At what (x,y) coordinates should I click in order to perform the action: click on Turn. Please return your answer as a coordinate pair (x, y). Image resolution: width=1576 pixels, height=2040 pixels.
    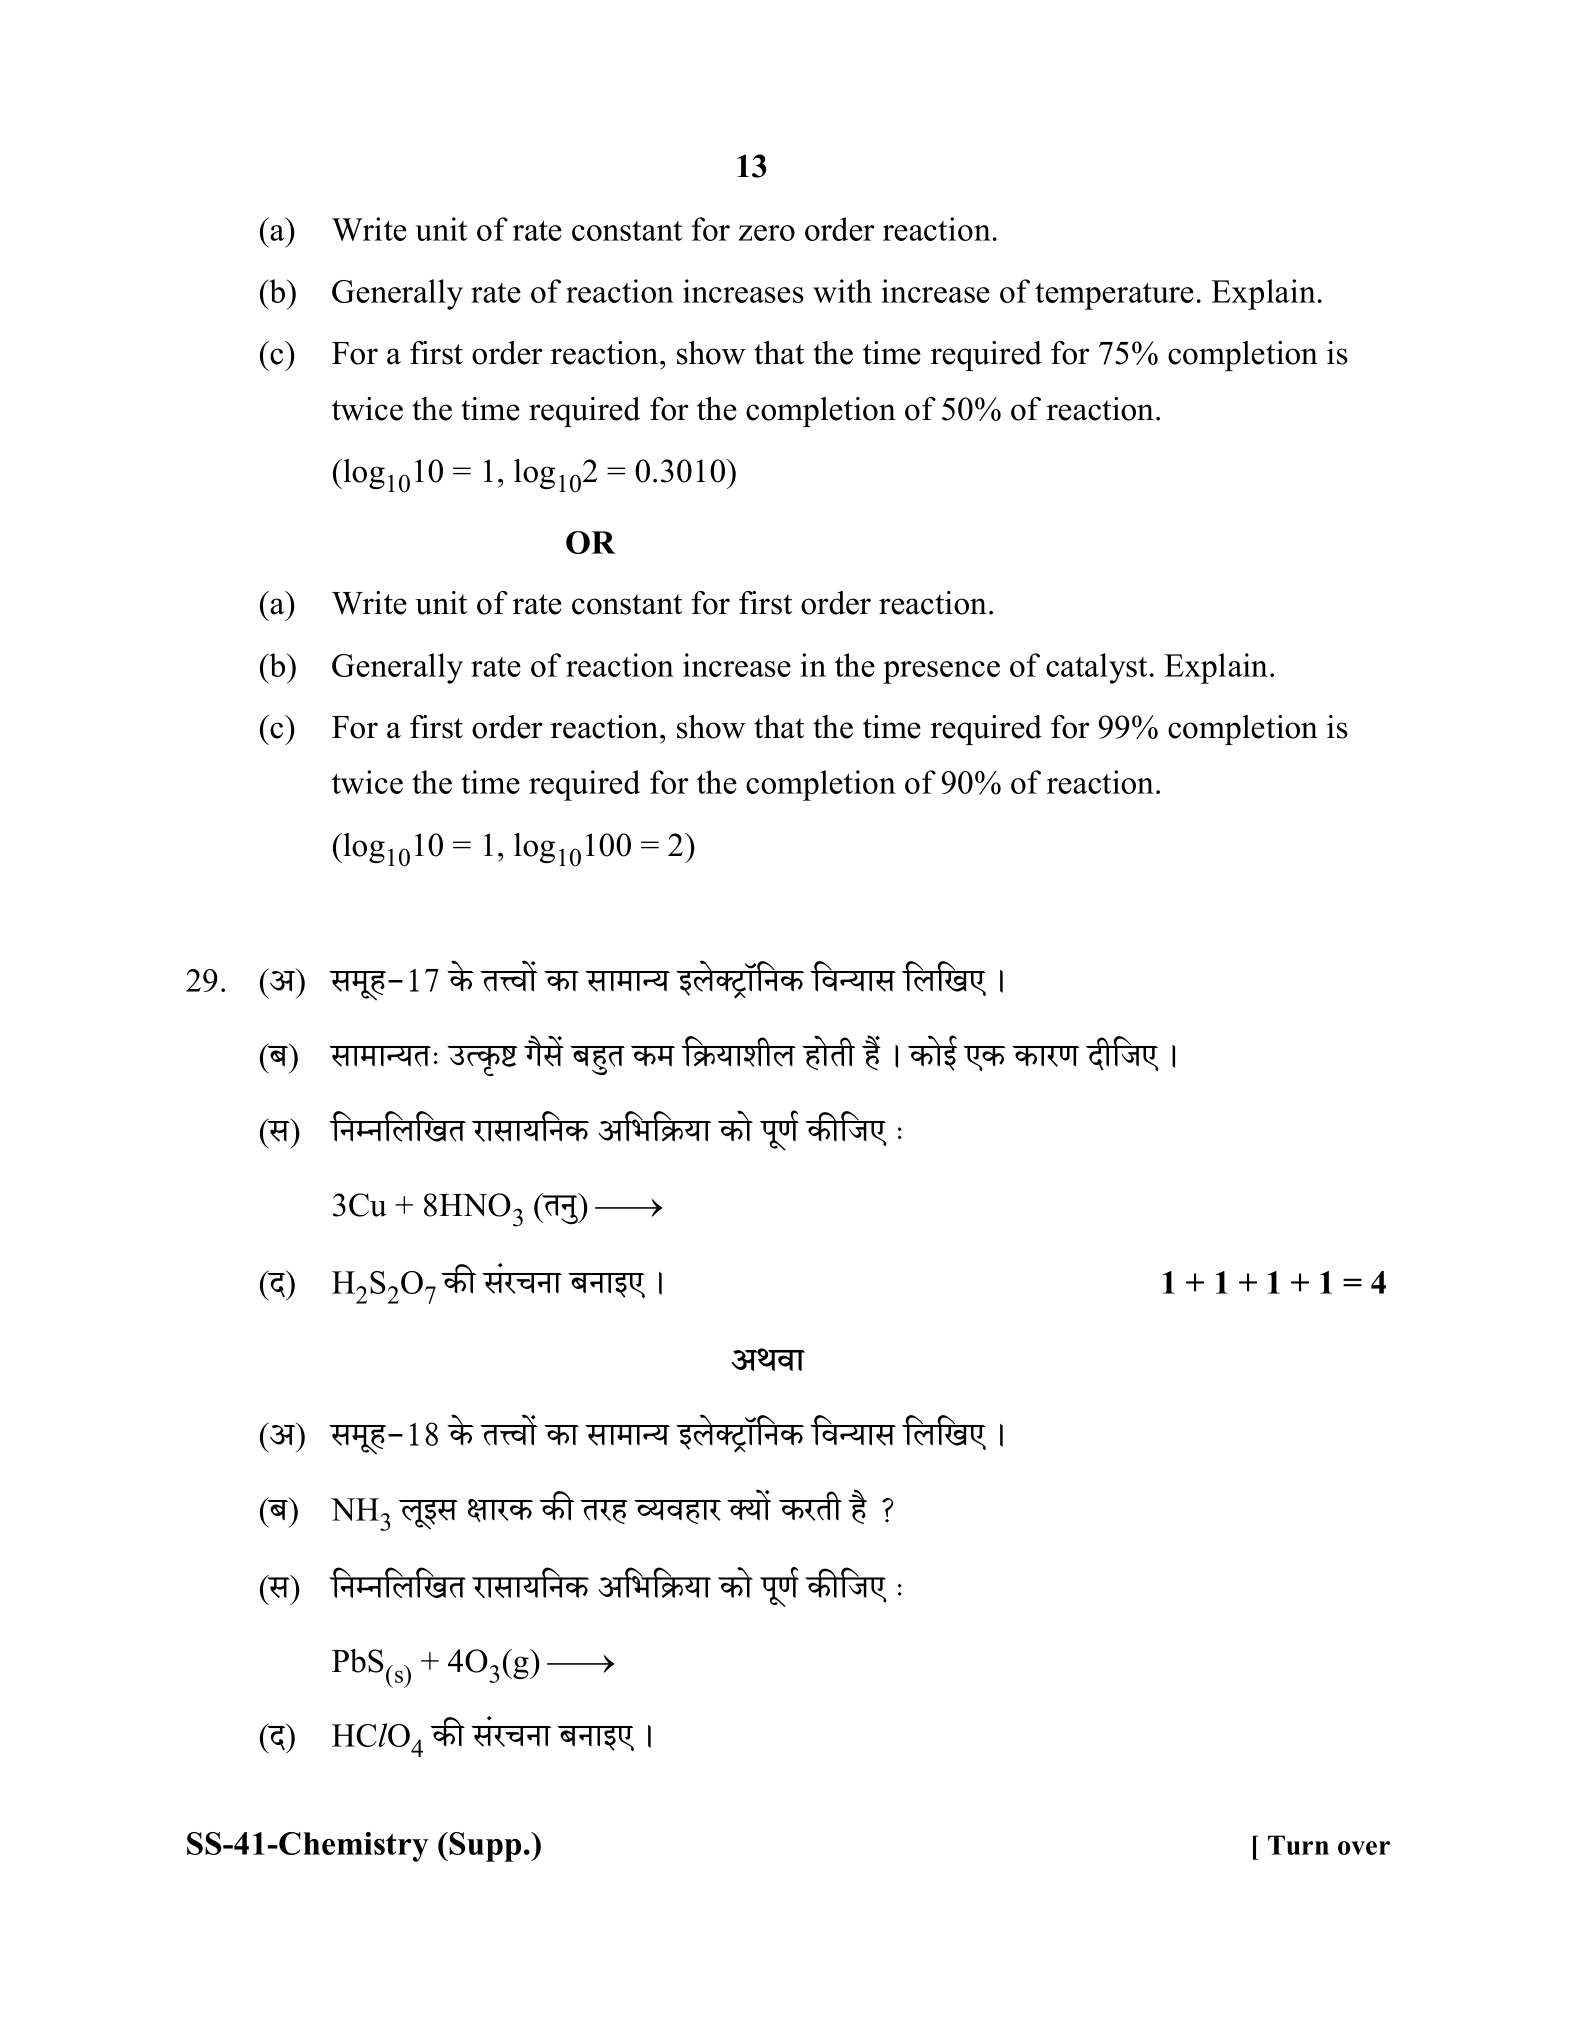
    Looking at the image, I should click on (1298, 1845).
